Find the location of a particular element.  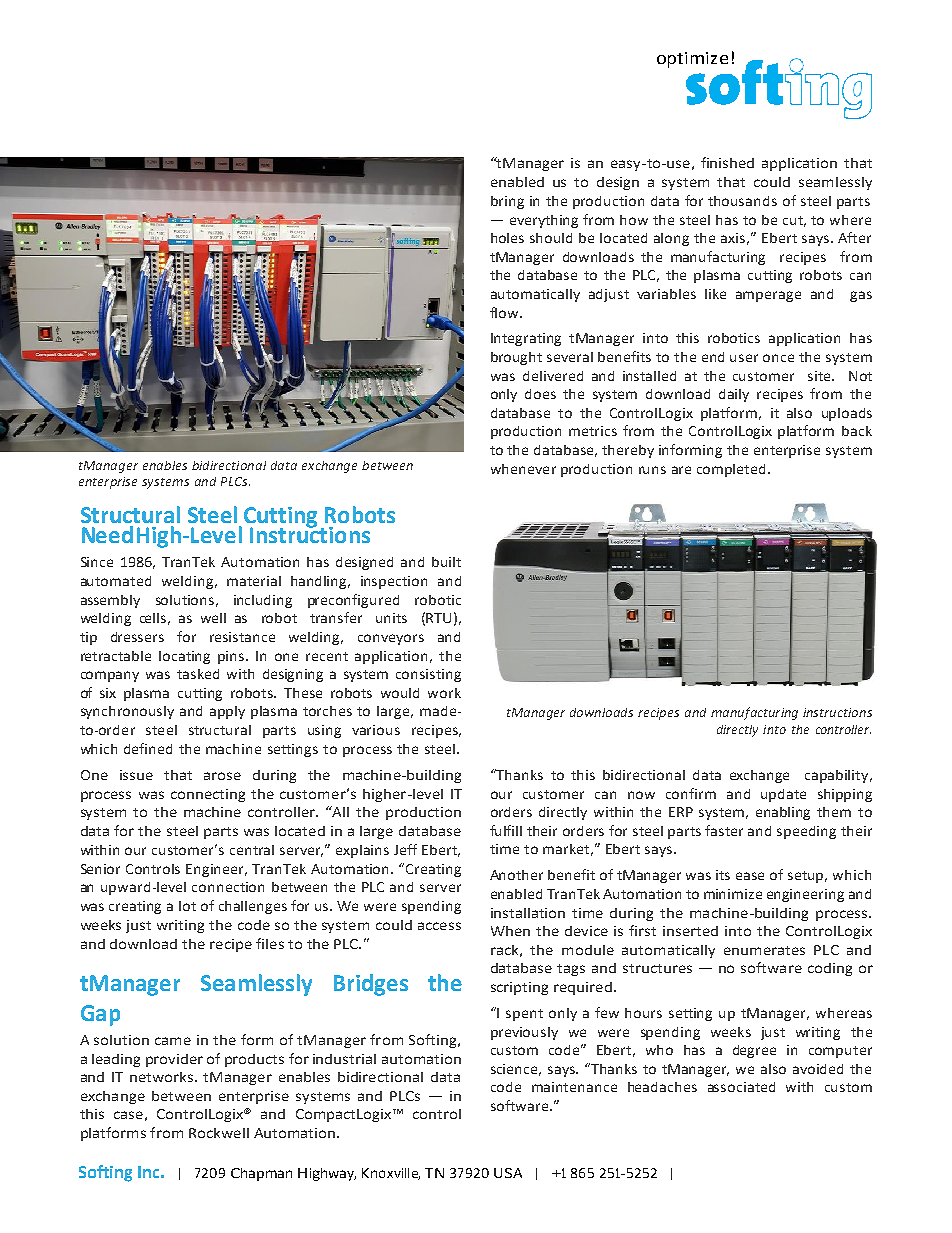

optimize is located at coordinates (692, 60).
